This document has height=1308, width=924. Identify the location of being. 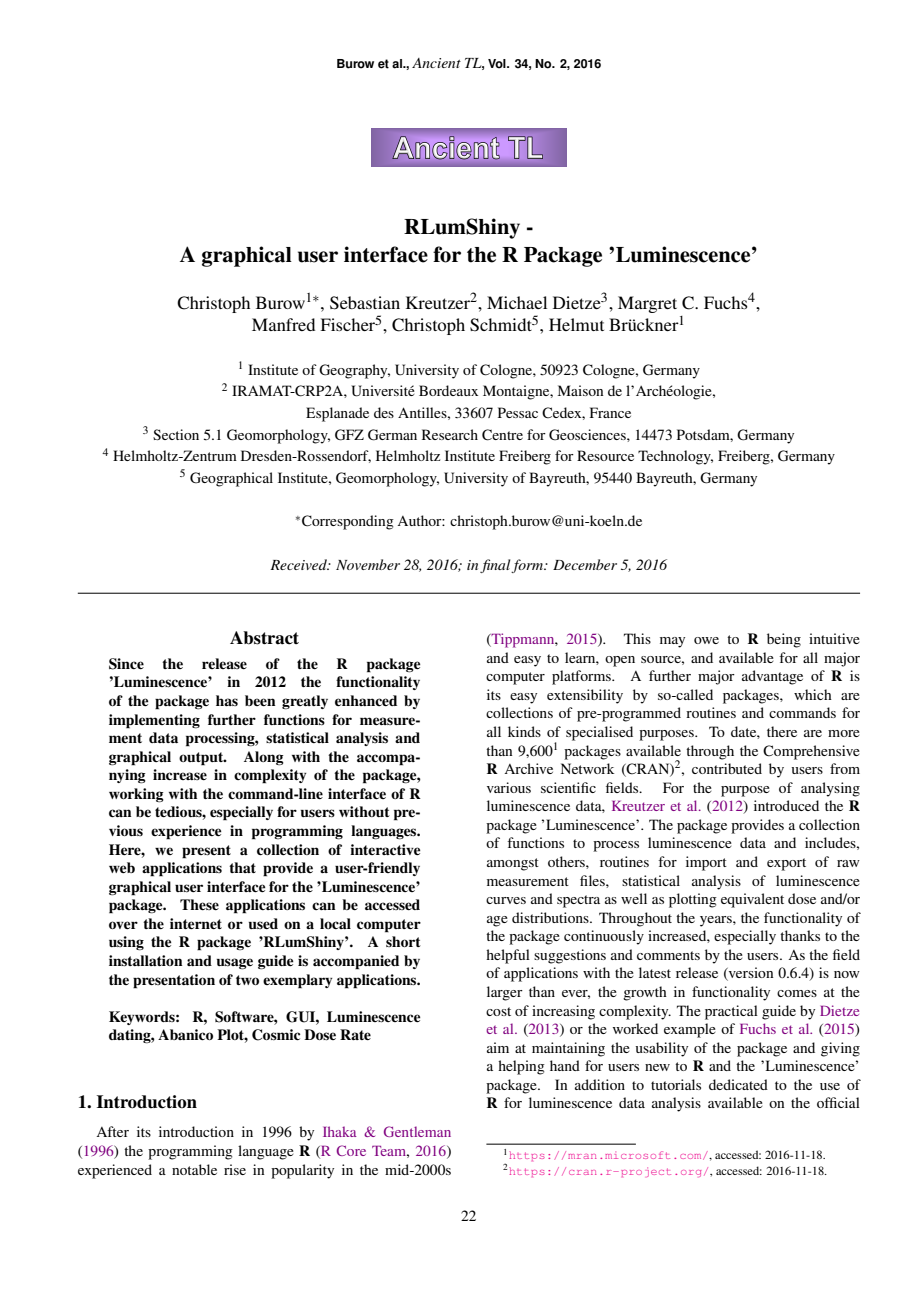
(784, 640).
